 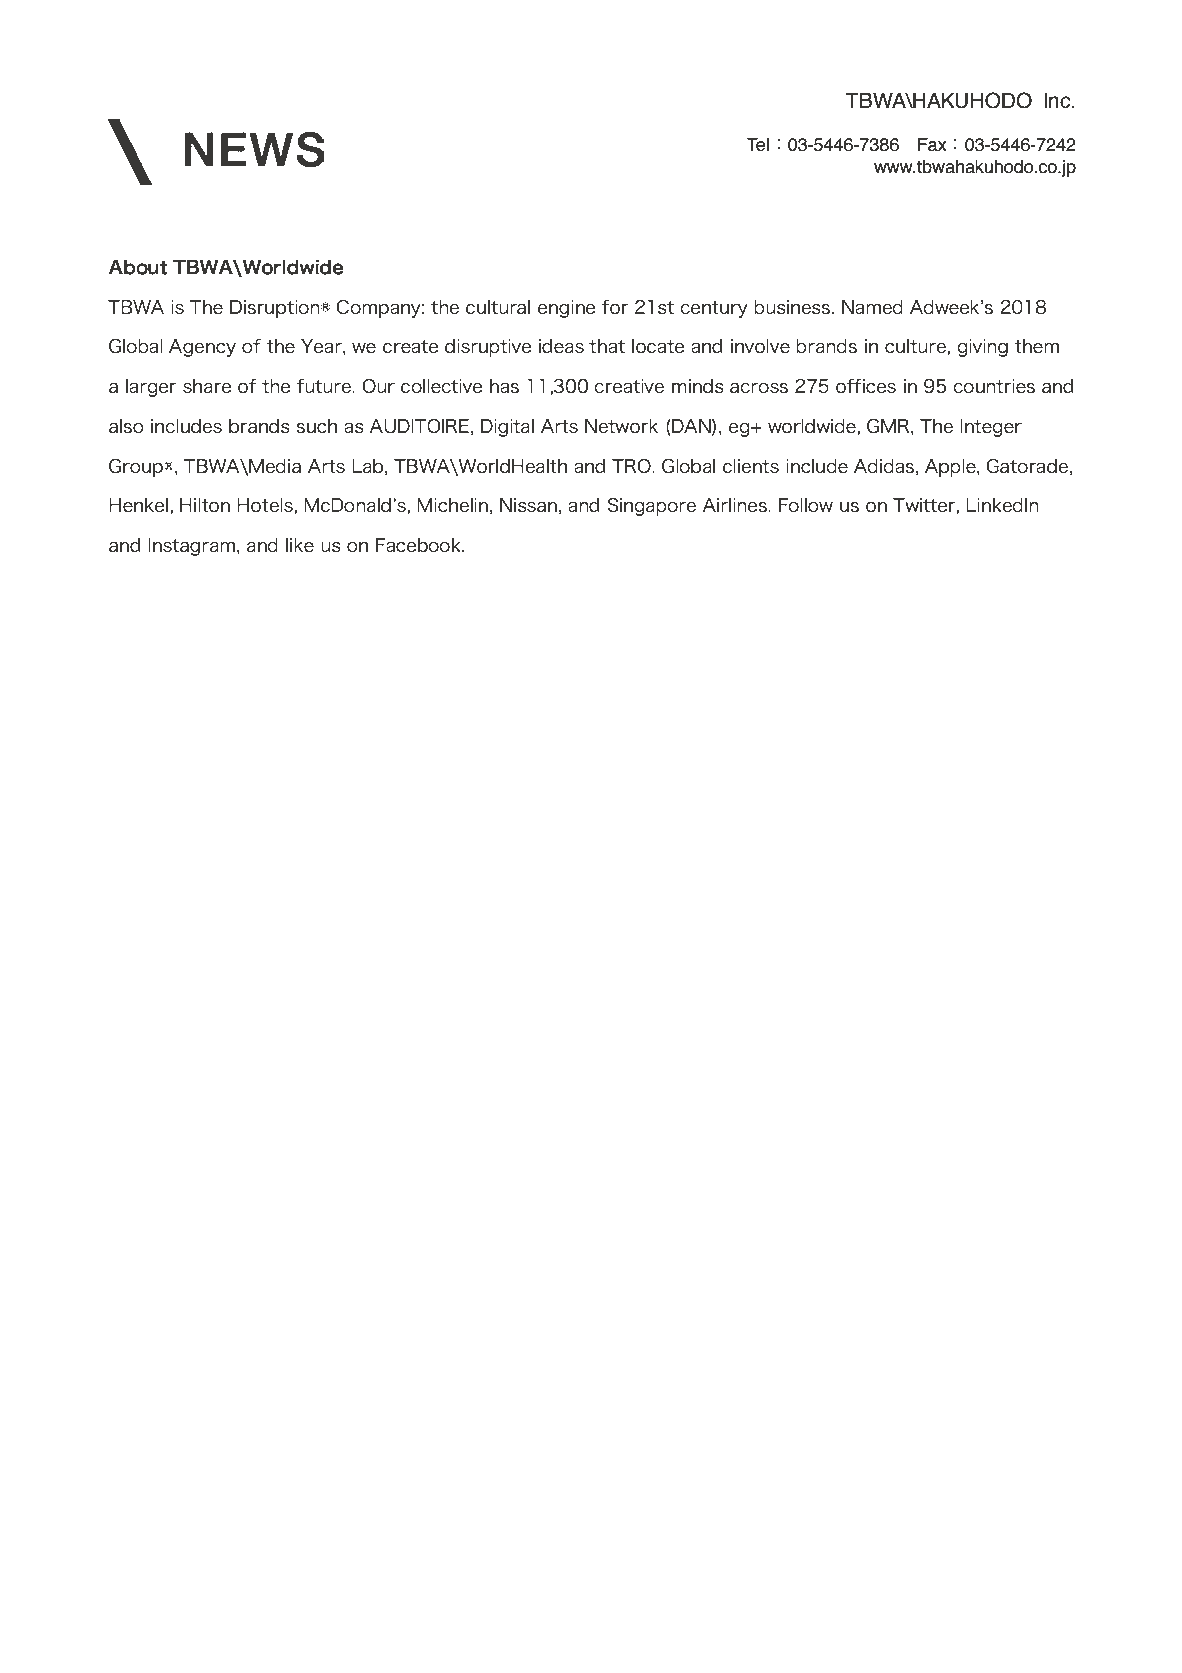 What do you see at coordinates (193, 547) in the screenshot?
I see `Instagram` at bounding box center [193, 547].
